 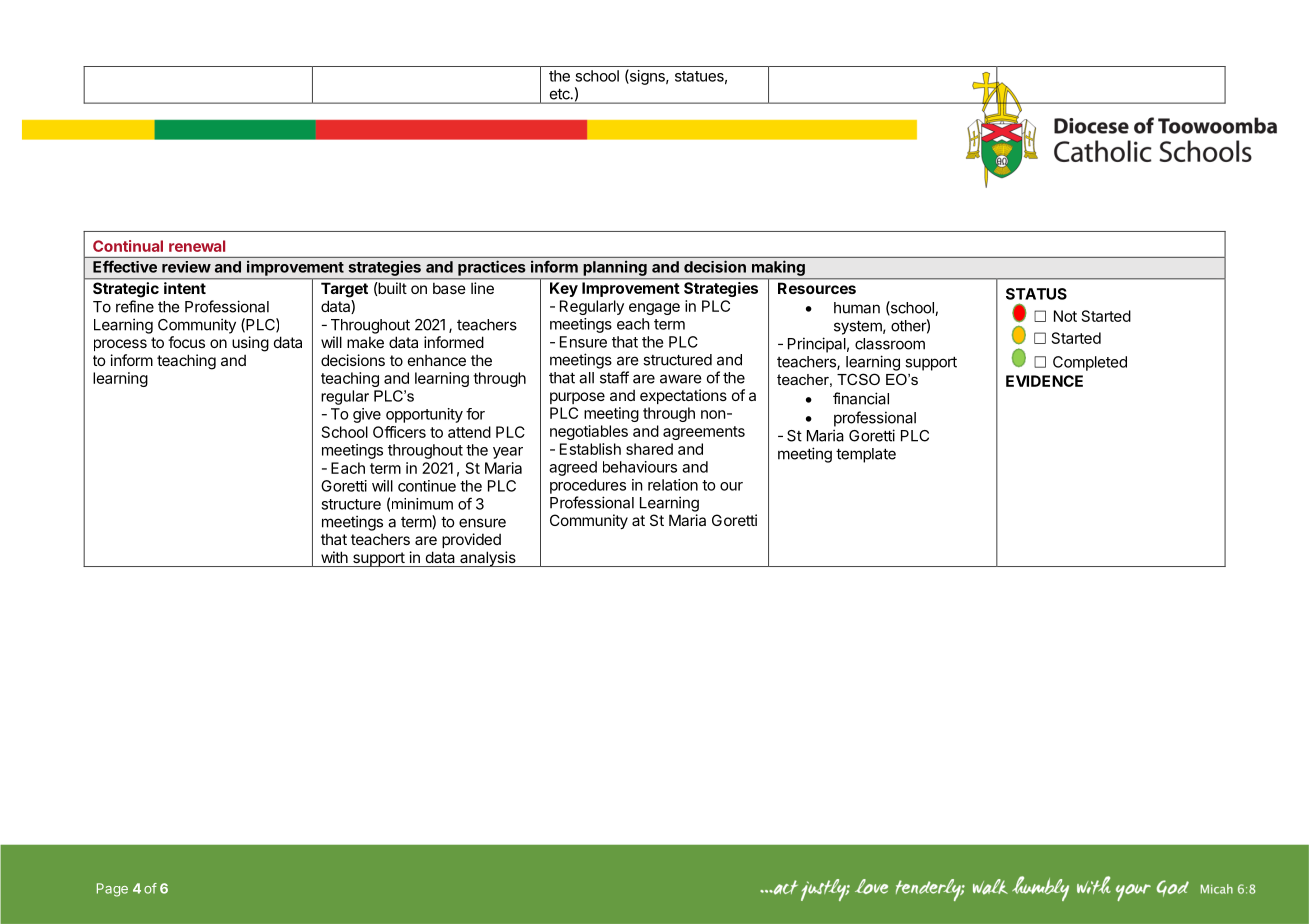 I want to click on template, so click(x=866, y=455).
